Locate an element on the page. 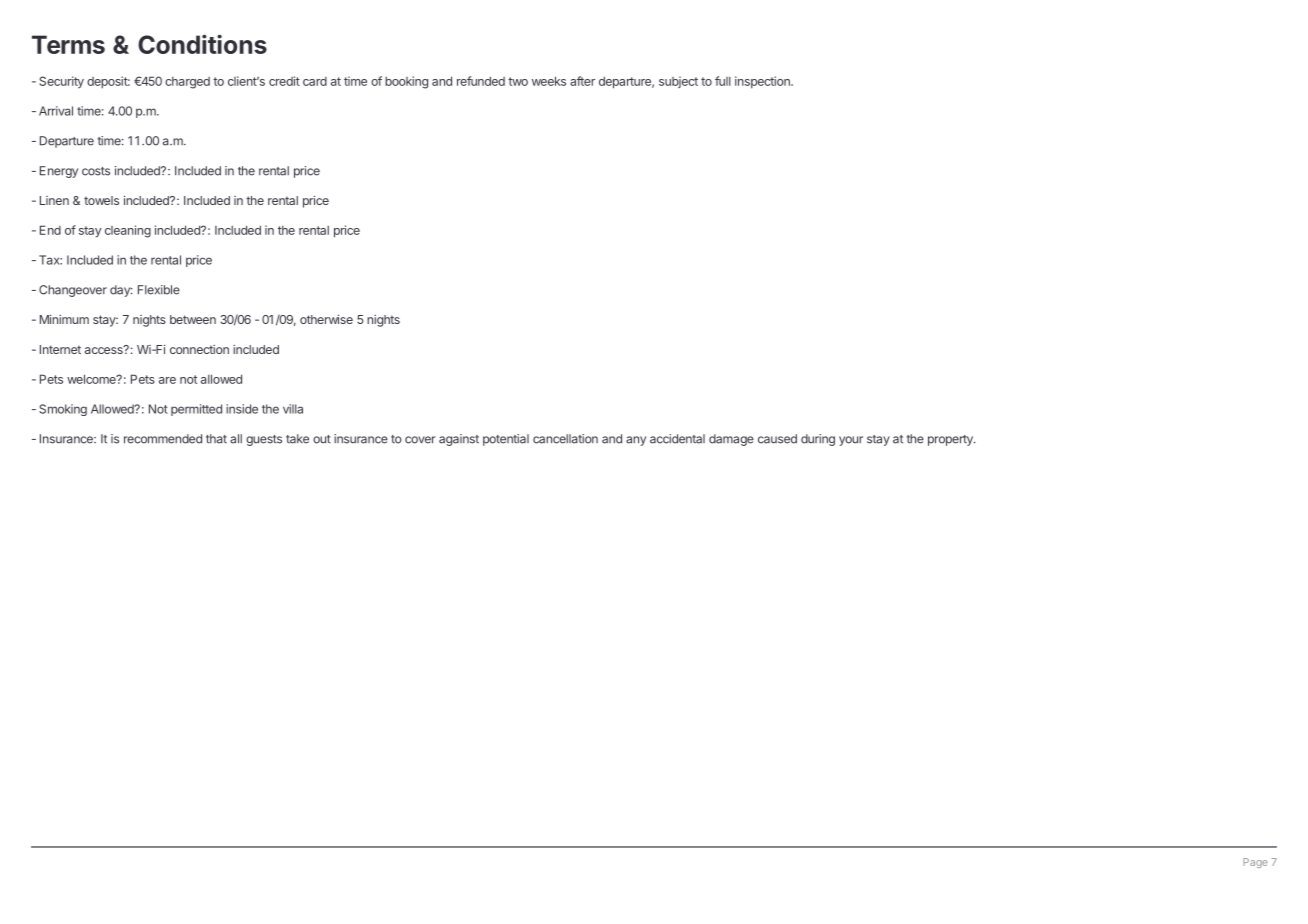 The width and height of the document is (1308, 924). inspection is located at coordinates (764, 82).
